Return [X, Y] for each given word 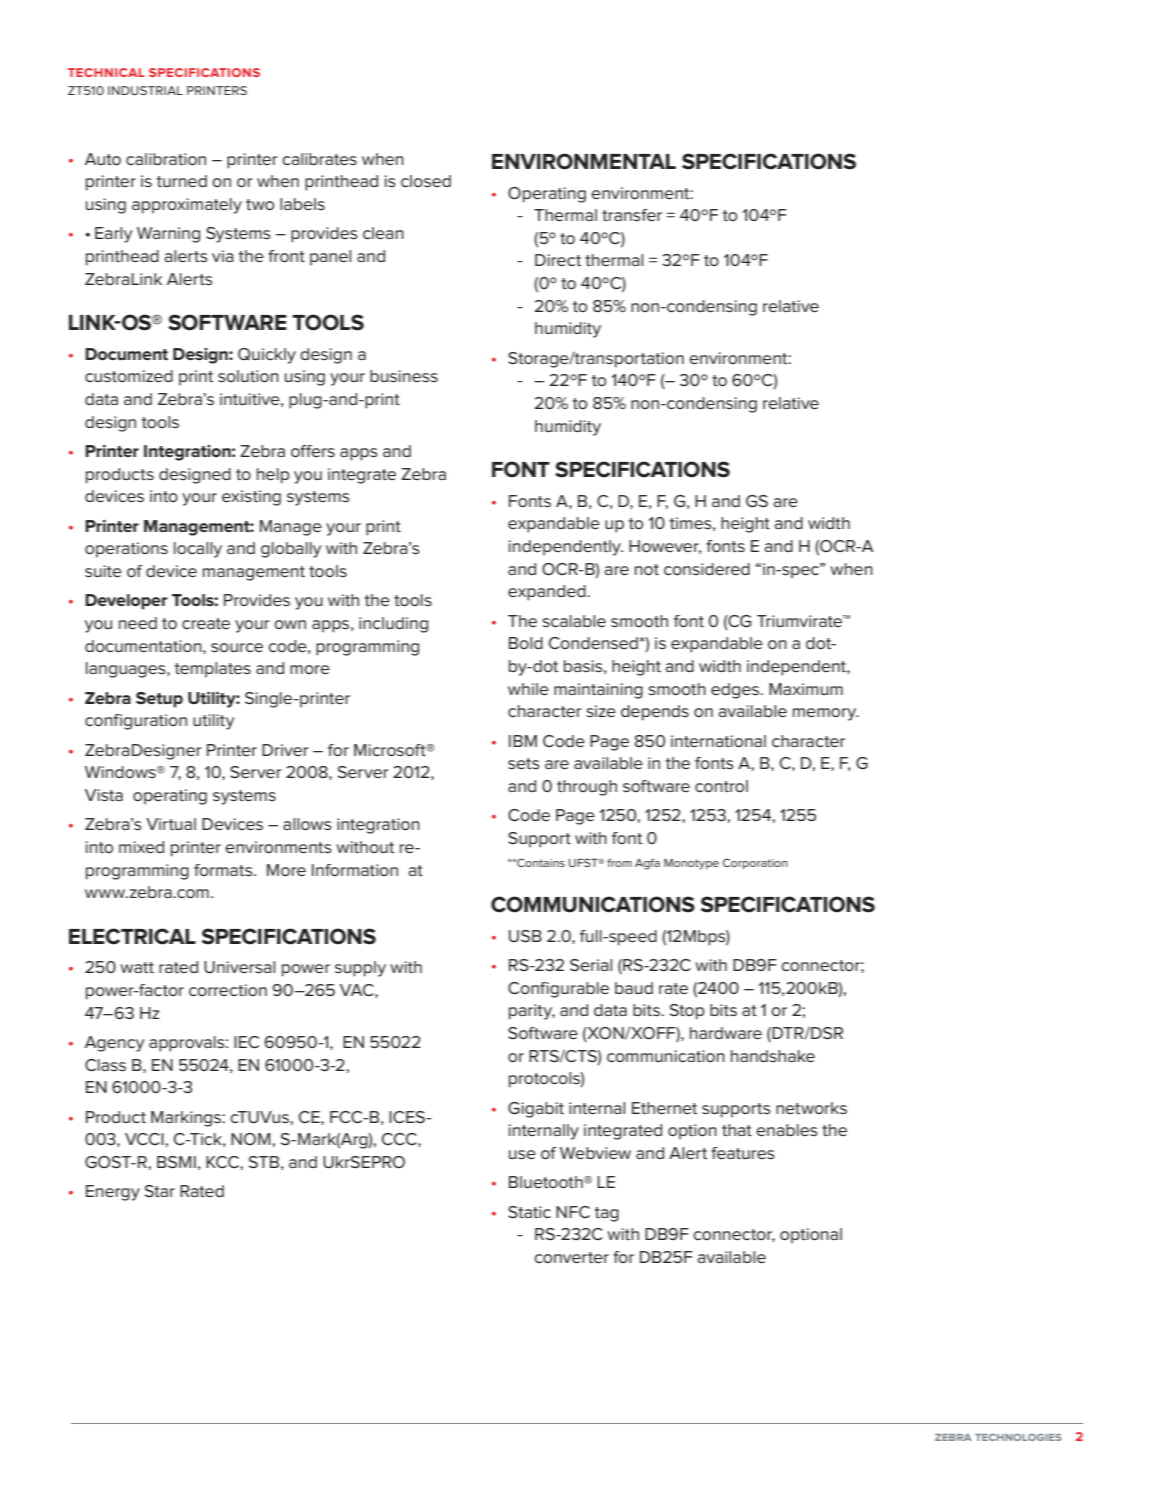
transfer [632, 215]
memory [826, 714]
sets [524, 764]
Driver [285, 750]
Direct [558, 260]
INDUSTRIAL [145, 90]
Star [160, 1191]
